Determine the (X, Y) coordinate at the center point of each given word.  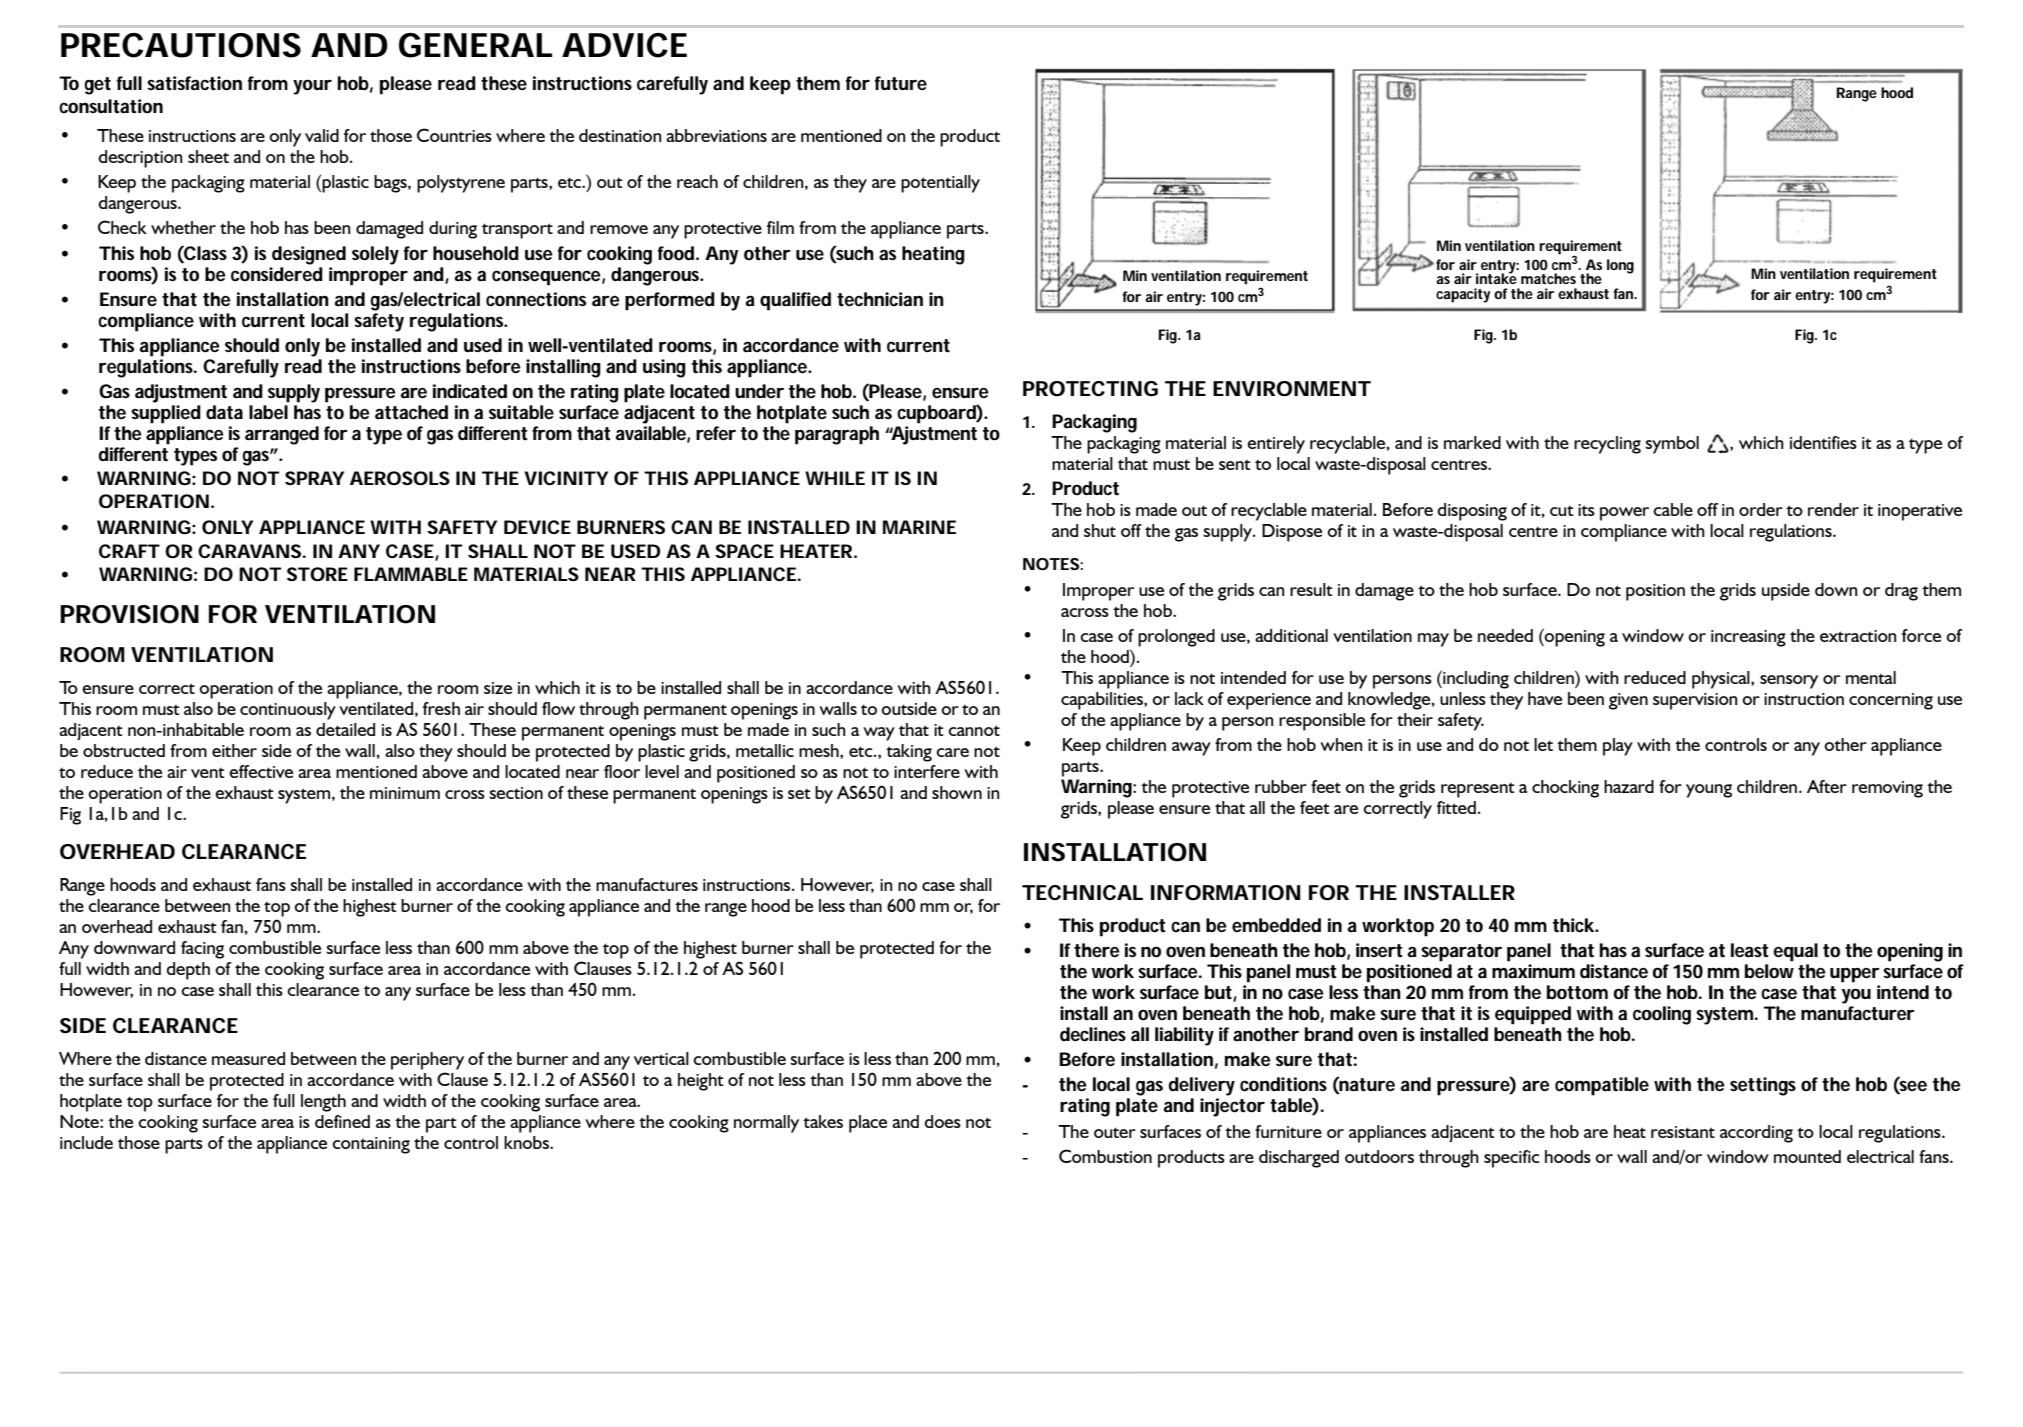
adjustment (181, 393)
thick (1576, 925)
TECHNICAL (1082, 892)
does (942, 1121)
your (312, 87)
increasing (1748, 638)
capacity (1463, 295)
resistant (1683, 1132)
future (901, 83)
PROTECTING (1090, 389)
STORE (317, 574)
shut (1100, 530)
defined (342, 1121)
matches (1548, 278)
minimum (405, 793)
